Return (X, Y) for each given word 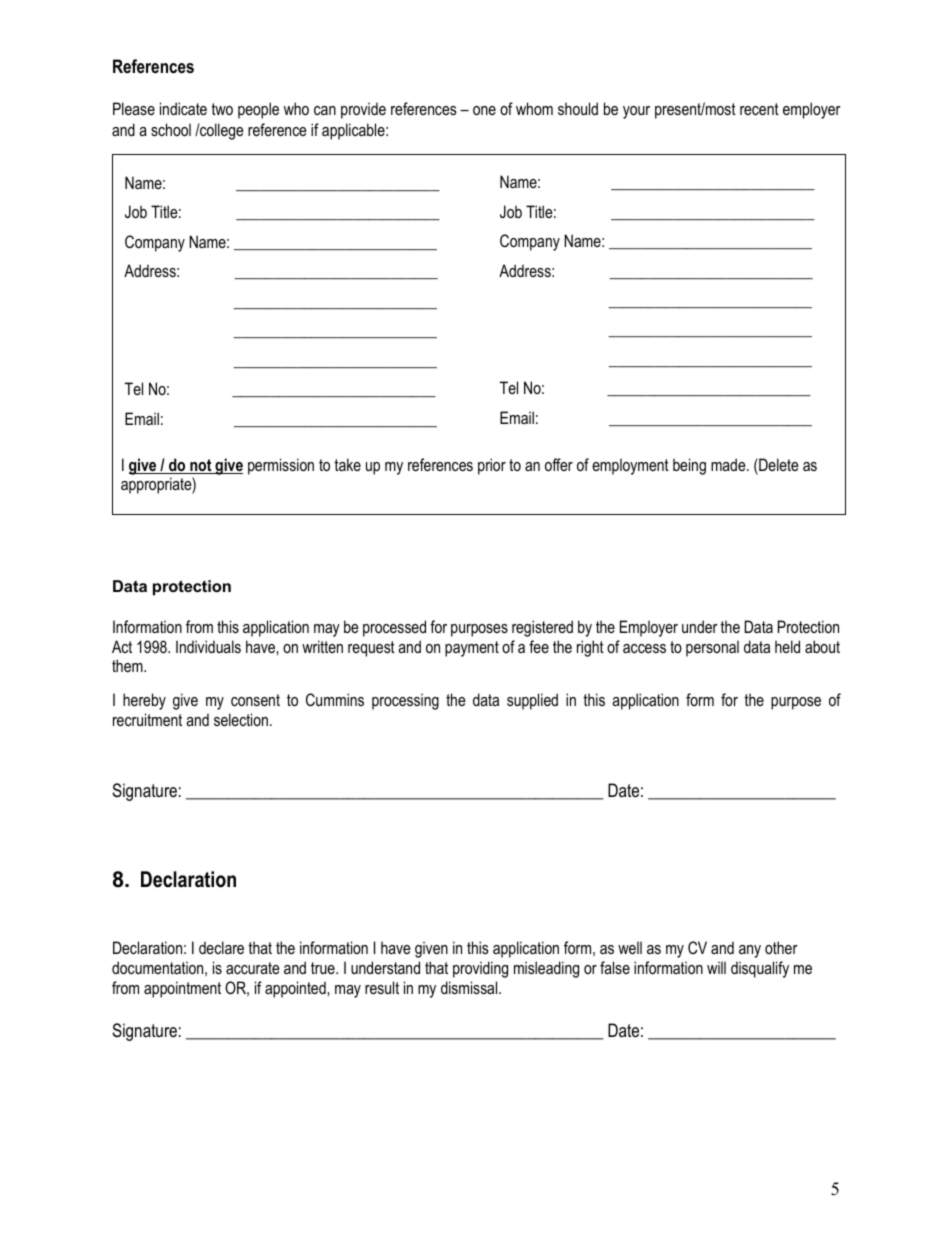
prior (492, 466)
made (729, 464)
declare (221, 947)
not (201, 466)
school (171, 129)
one (484, 110)
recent (759, 109)
